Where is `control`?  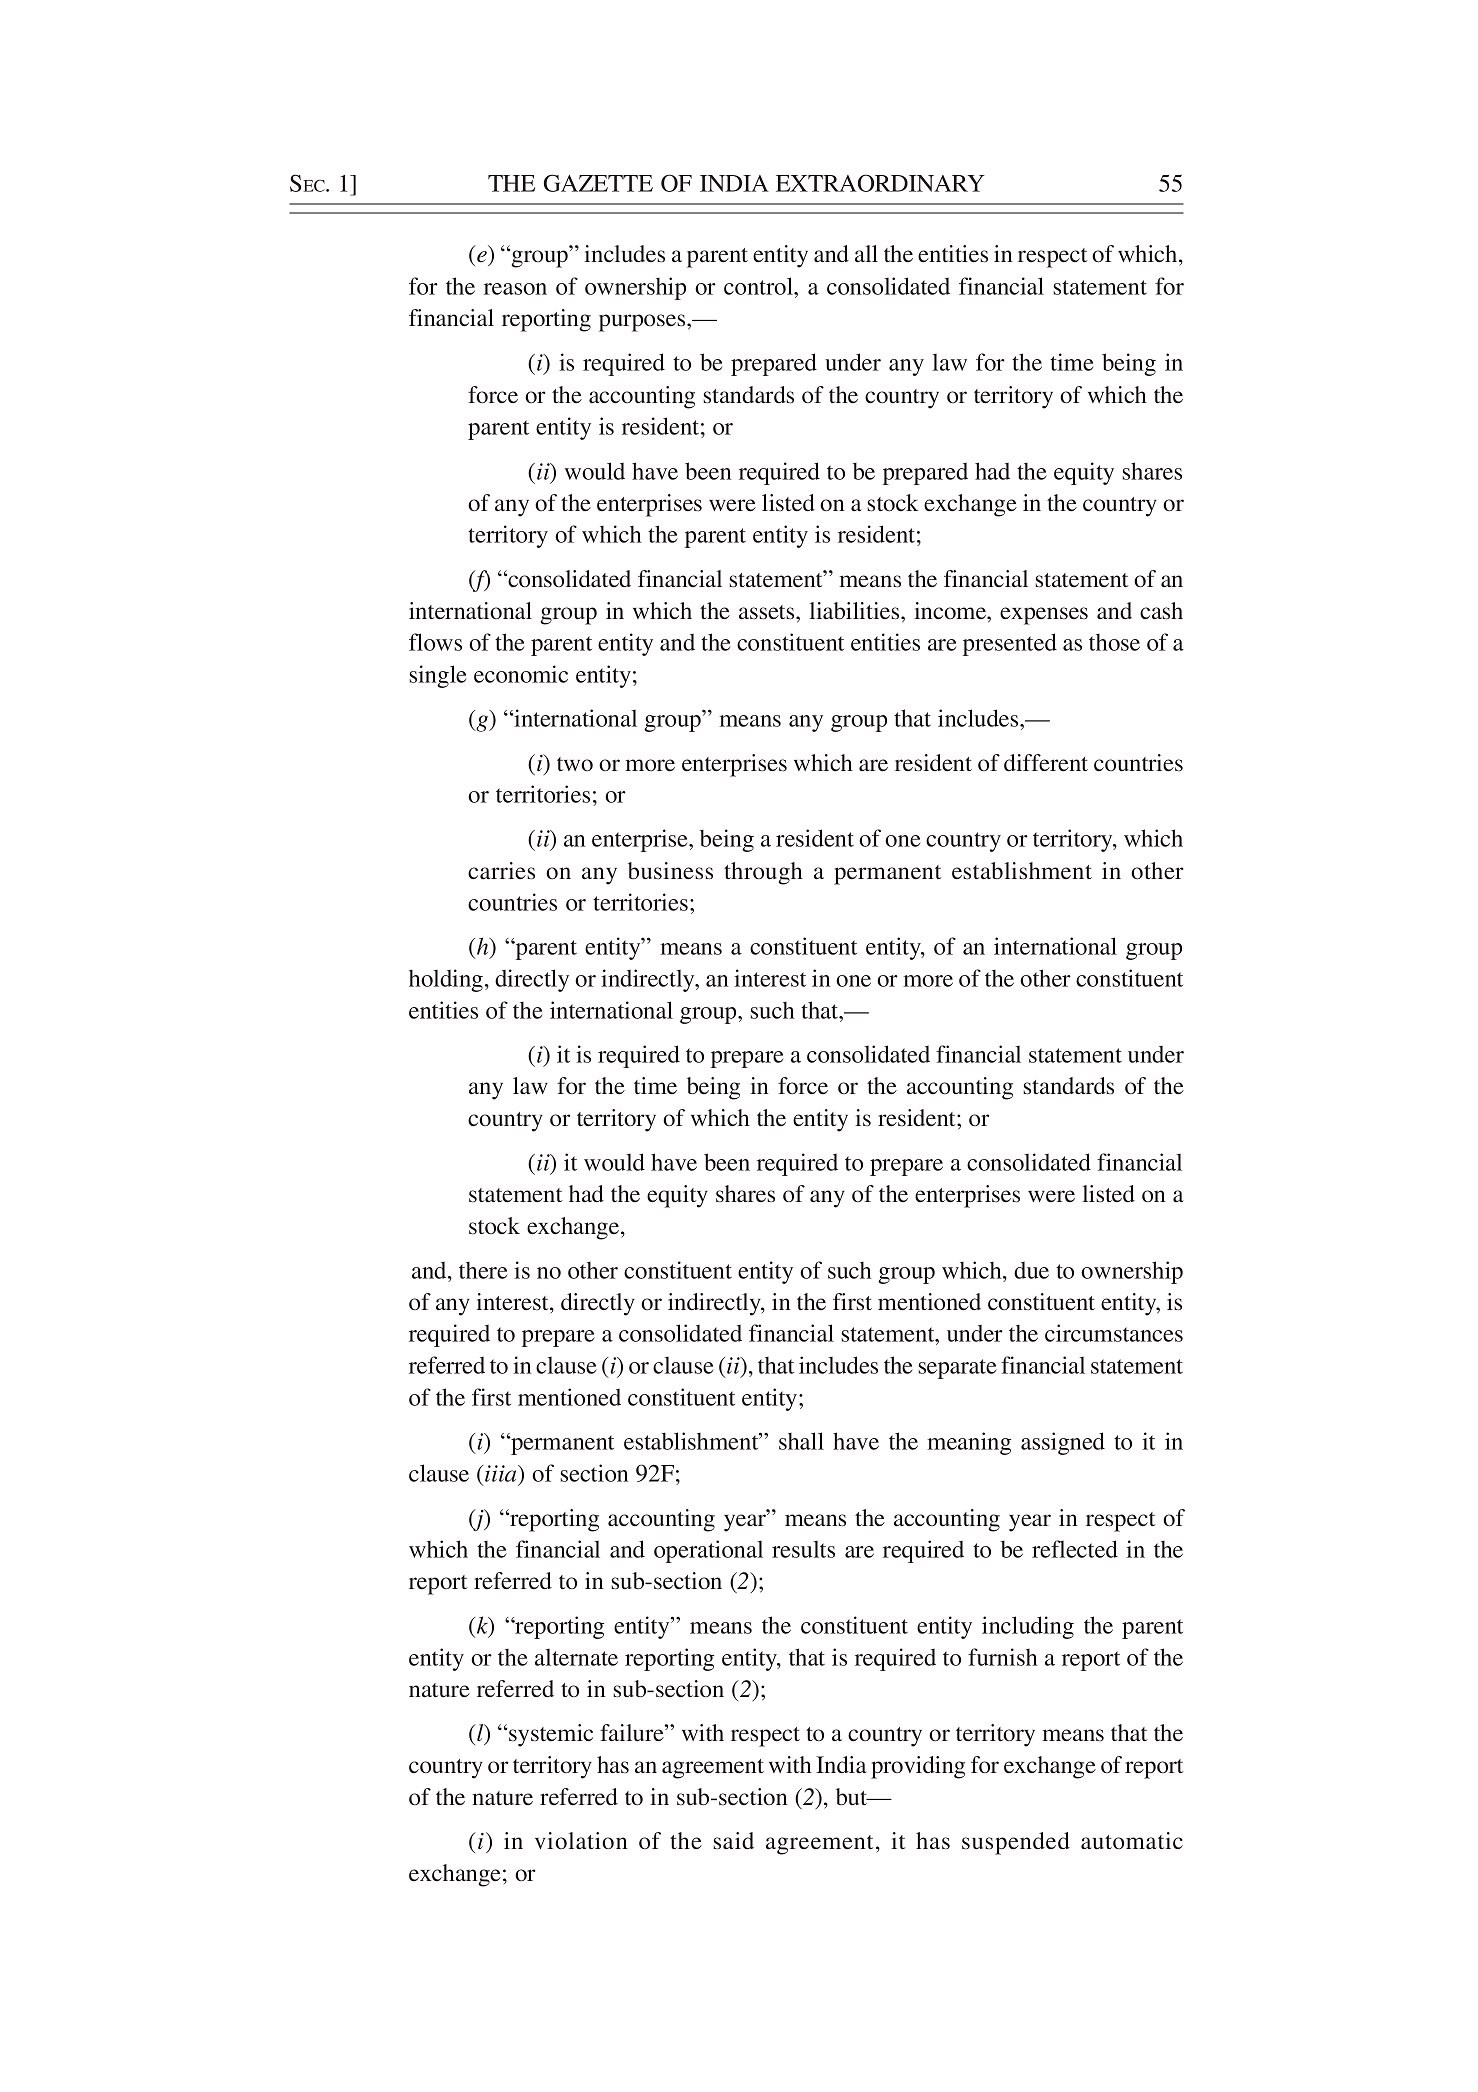
control is located at coordinates (759, 286).
